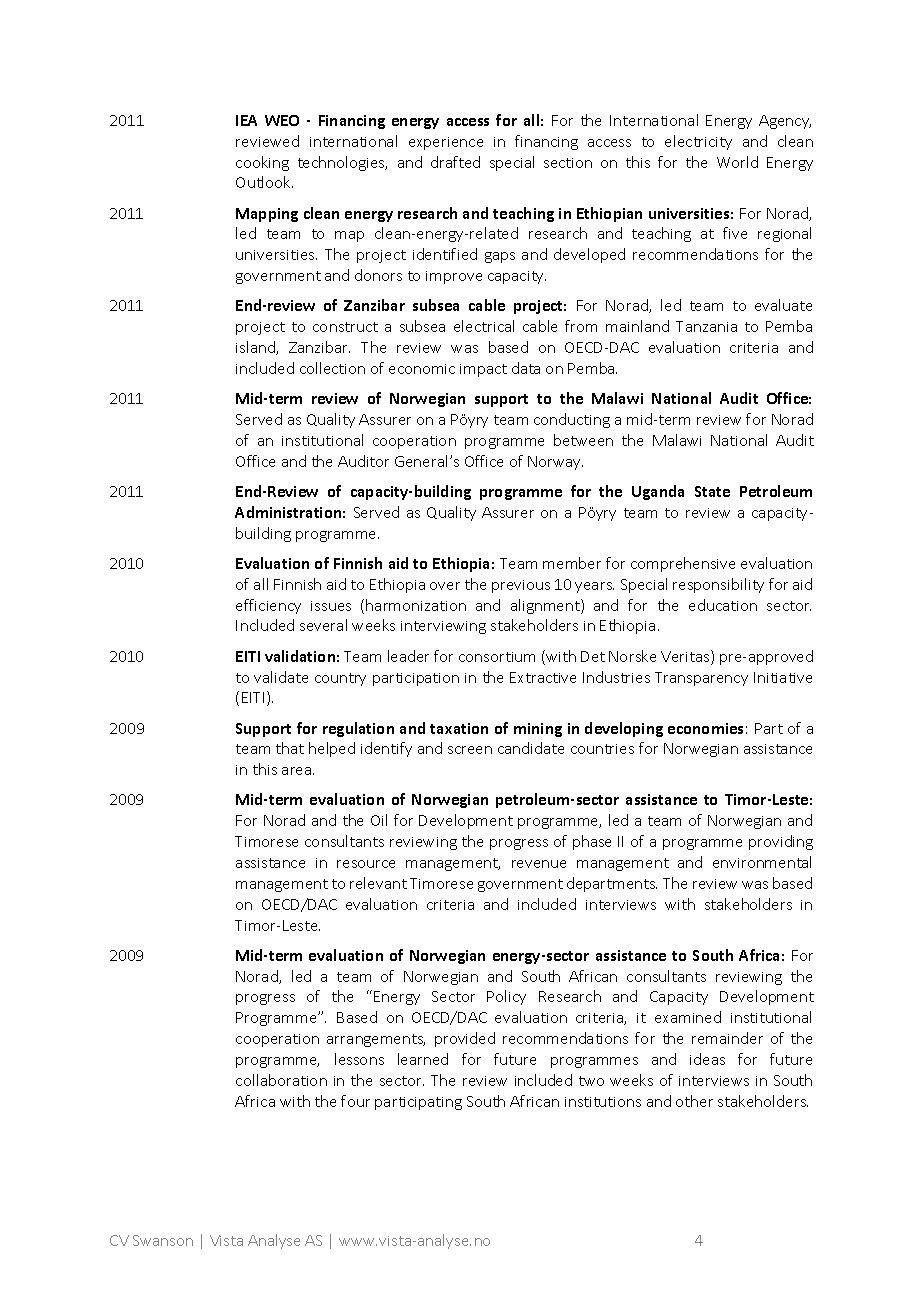 The image size is (924, 1308). What do you see at coordinates (698, 142) in the document?
I see `electricity` at bounding box center [698, 142].
